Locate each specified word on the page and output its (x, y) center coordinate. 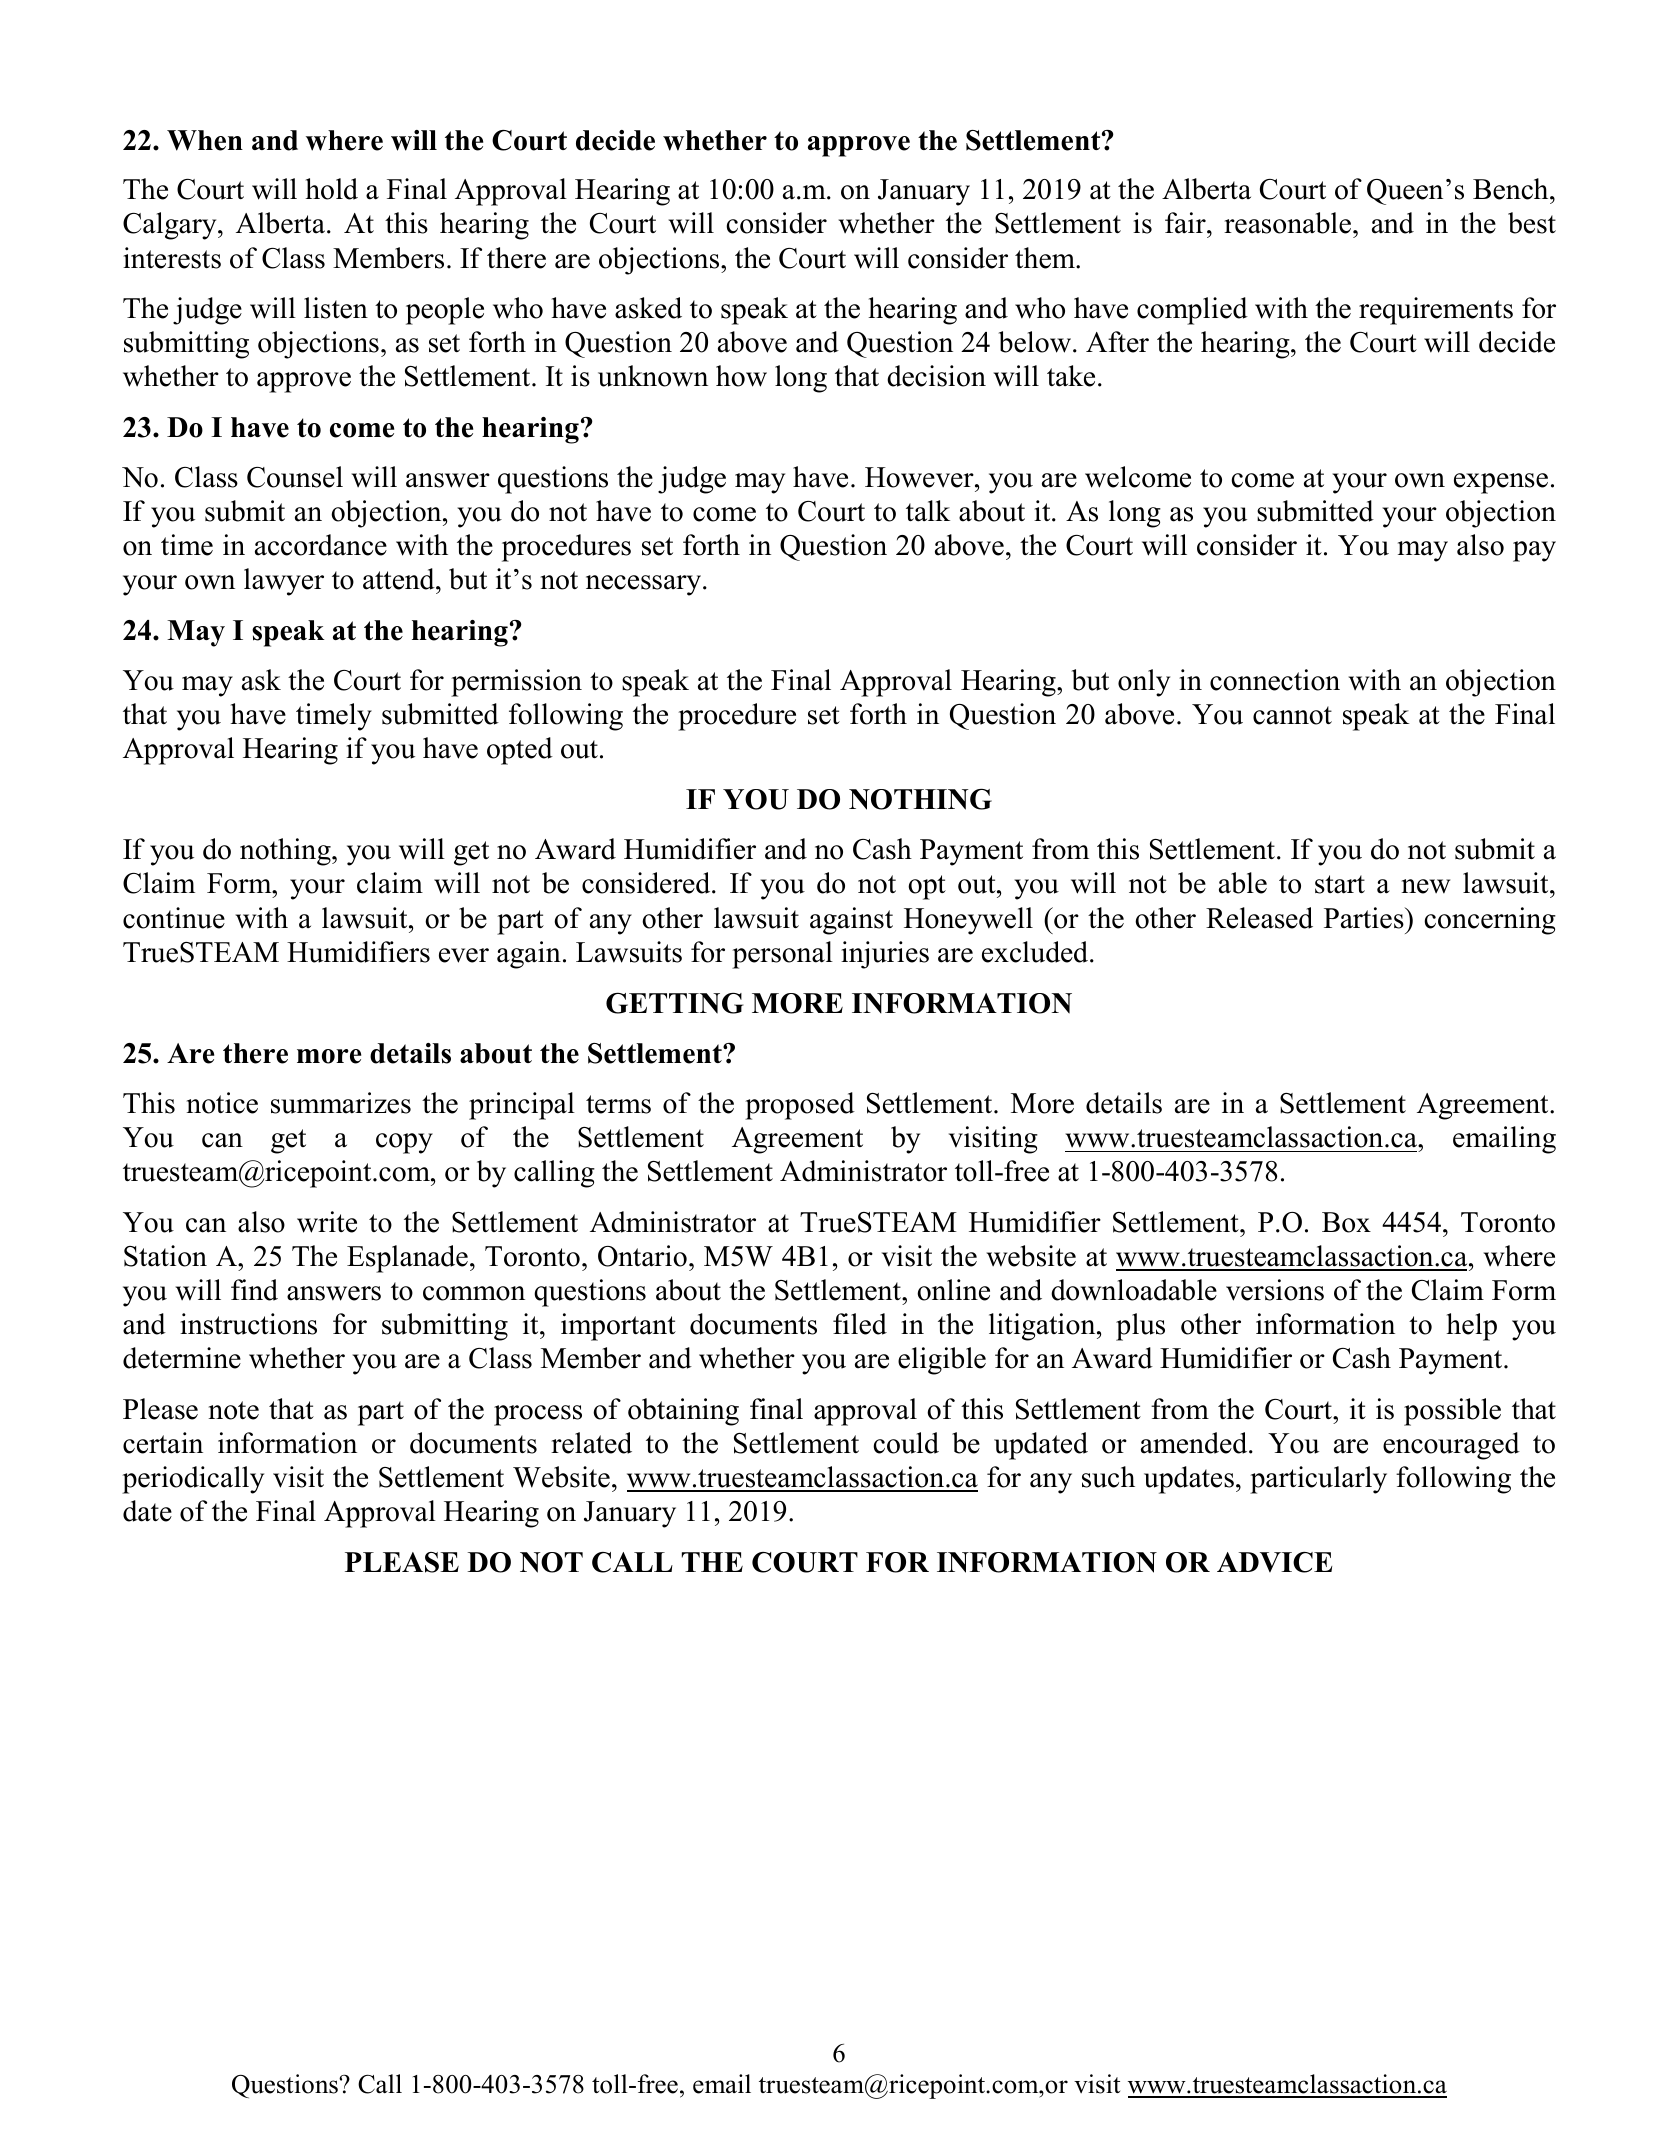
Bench (1512, 189)
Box (1346, 1222)
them (1046, 258)
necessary (645, 585)
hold (331, 189)
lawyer (284, 582)
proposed (800, 1106)
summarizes (341, 1103)
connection (1275, 680)
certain (163, 1443)
